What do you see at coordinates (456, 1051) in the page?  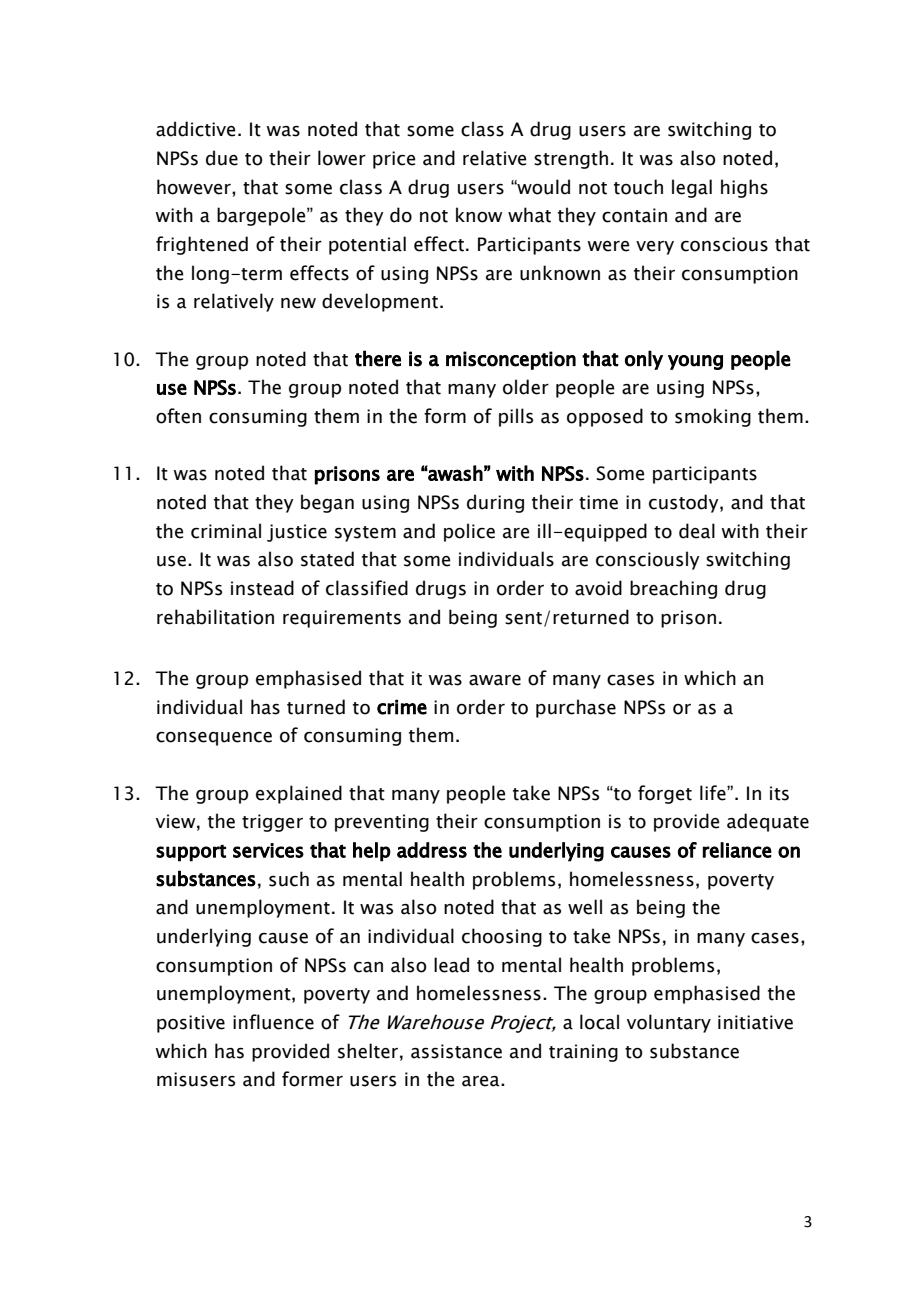 I see `assistance` at bounding box center [456, 1051].
